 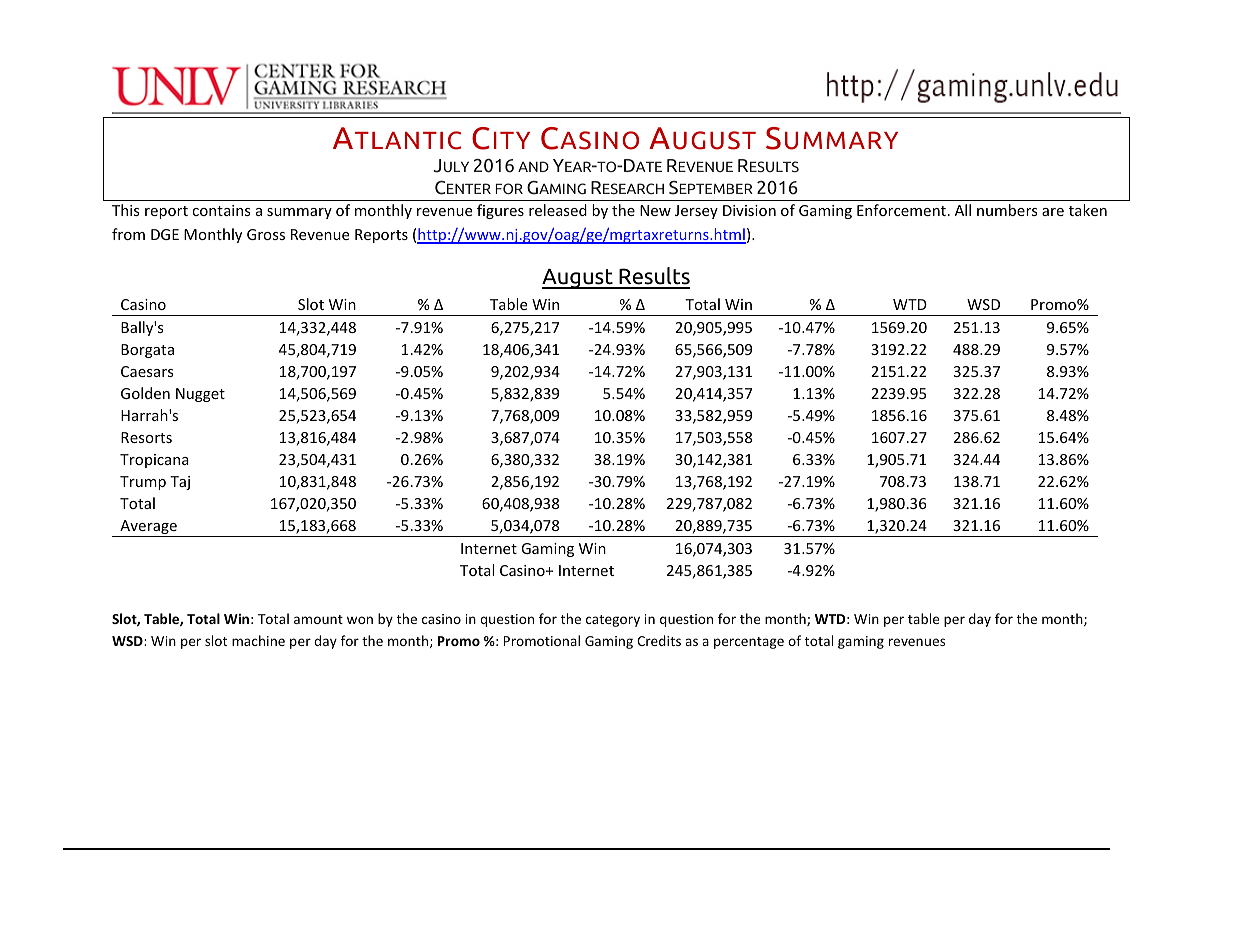 What do you see at coordinates (145, 393) in the document?
I see `Golden` at bounding box center [145, 393].
